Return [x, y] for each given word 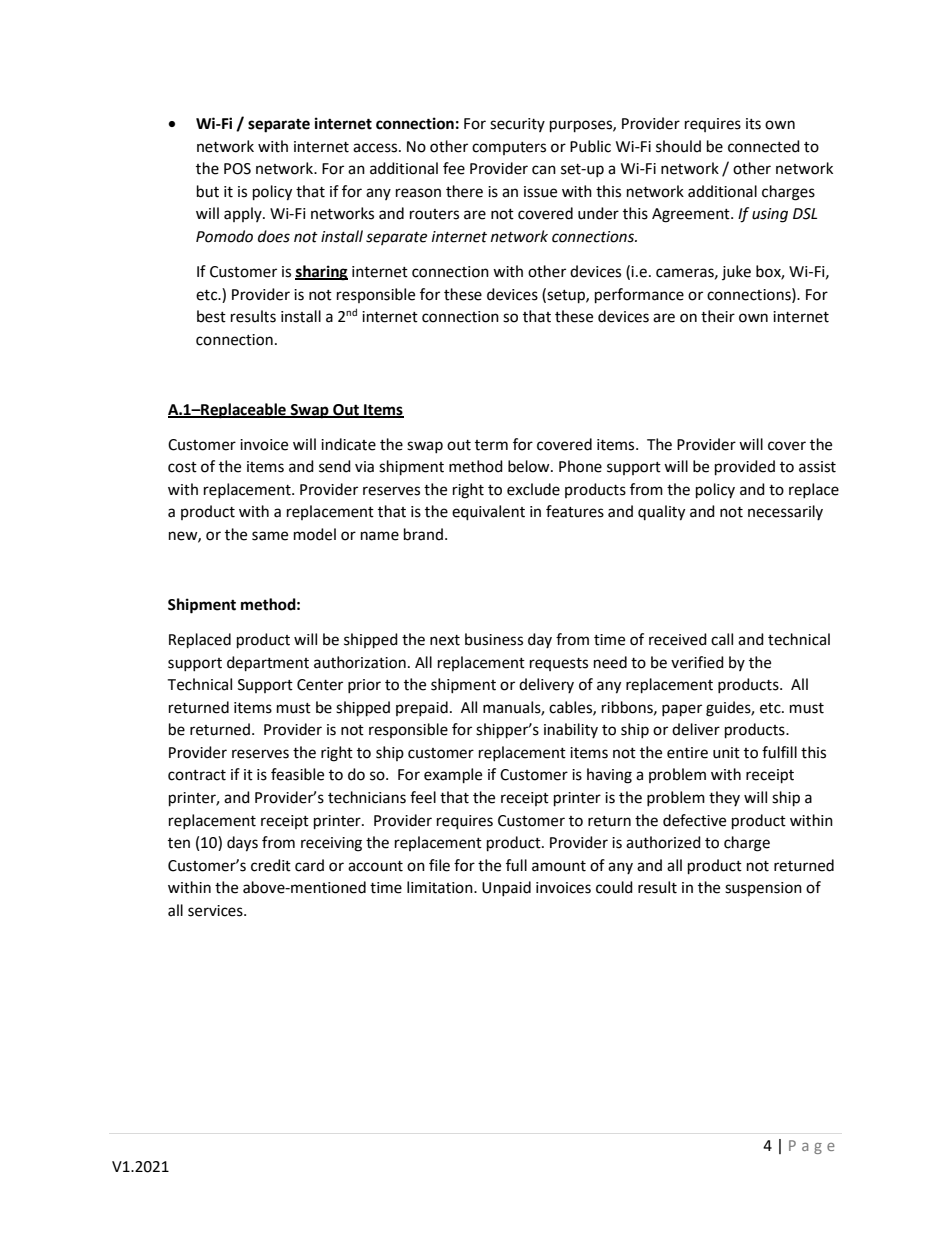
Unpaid [506, 888]
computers [509, 148]
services [216, 911]
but [208, 191]
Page [812, 1147]
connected [764, 146]
